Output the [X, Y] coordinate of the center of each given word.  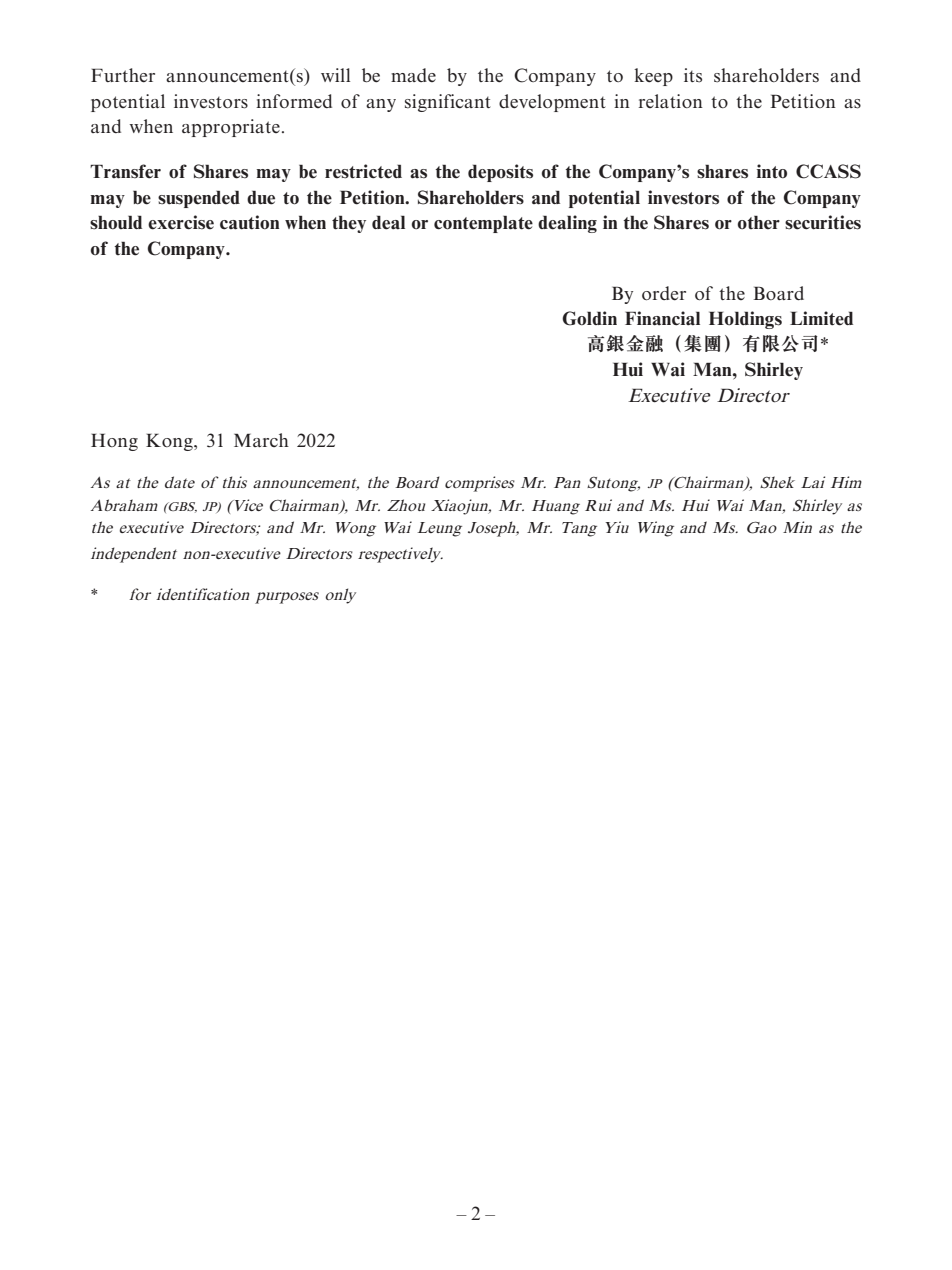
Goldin [589, 318]
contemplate [483, 224]
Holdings [745, 320]
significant [448, 103]
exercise [181, 222]
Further [123, 75]
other [759, 222]
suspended [199, 199]
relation [671, 101]
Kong [170, 442]
